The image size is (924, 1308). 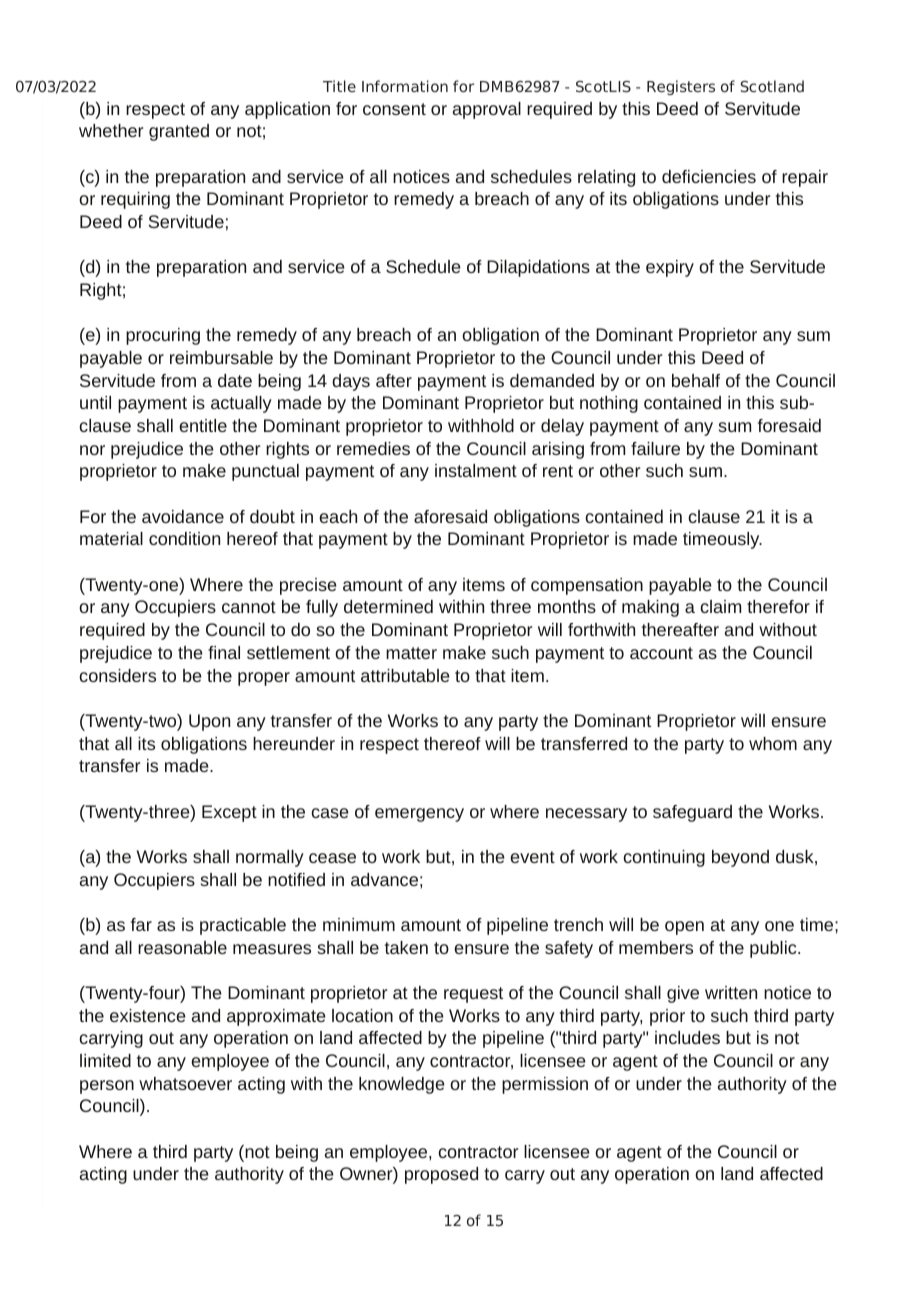 I want to click on includes, so click(x=687, y=1037).
